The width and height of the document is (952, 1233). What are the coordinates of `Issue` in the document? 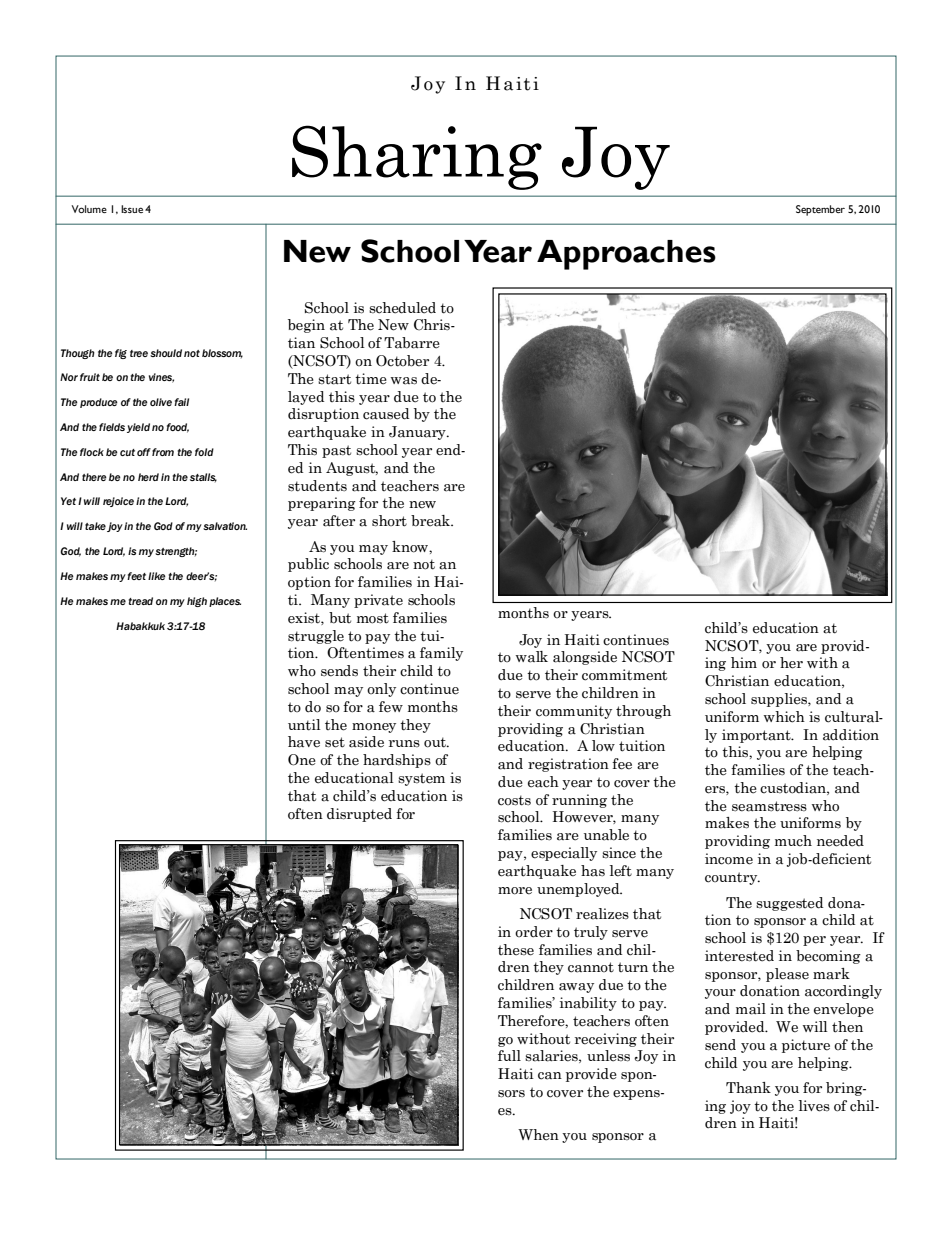 It's located at (132, 209).
